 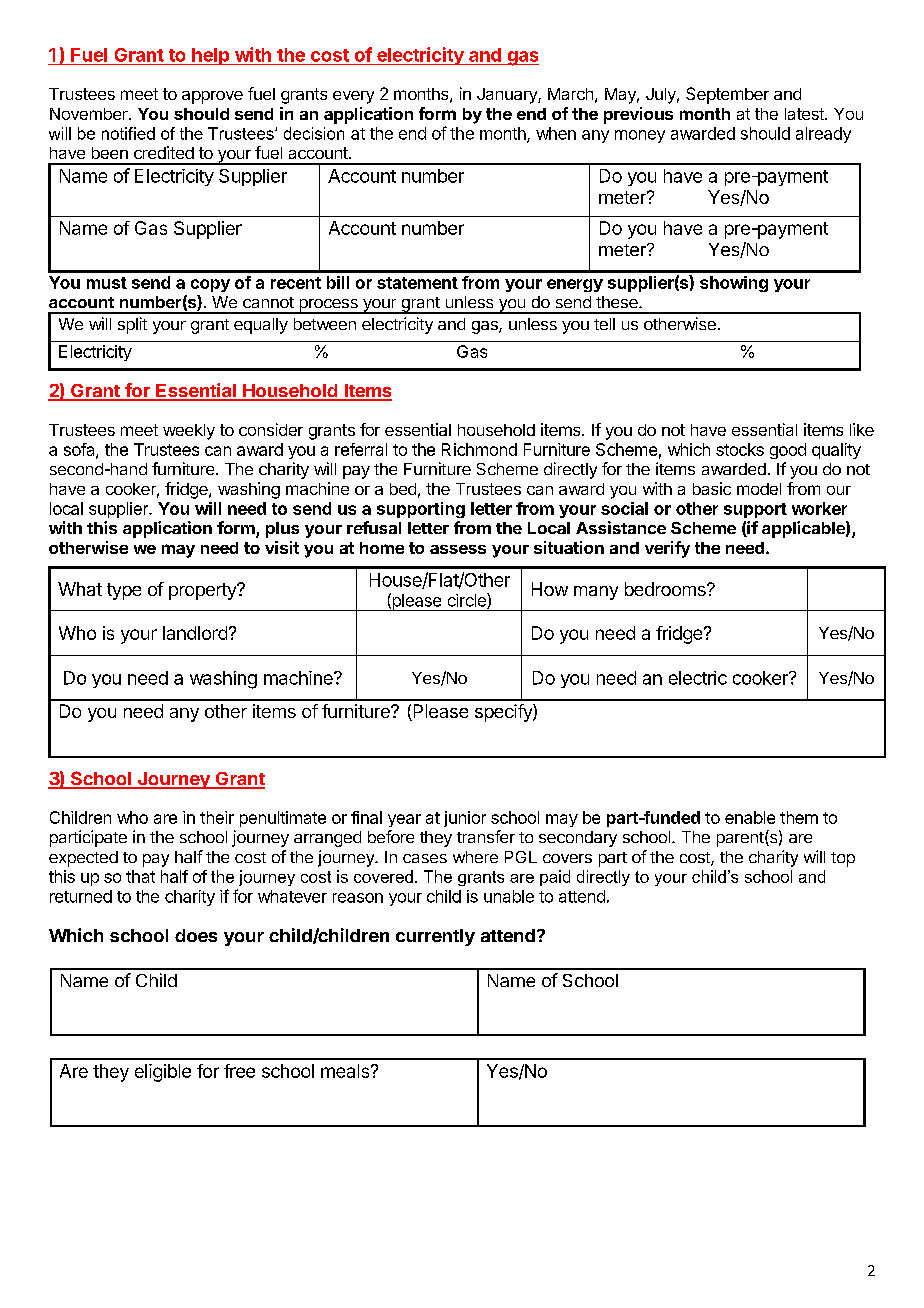 I want to click on eligible, so click(x=163, y=1073).
